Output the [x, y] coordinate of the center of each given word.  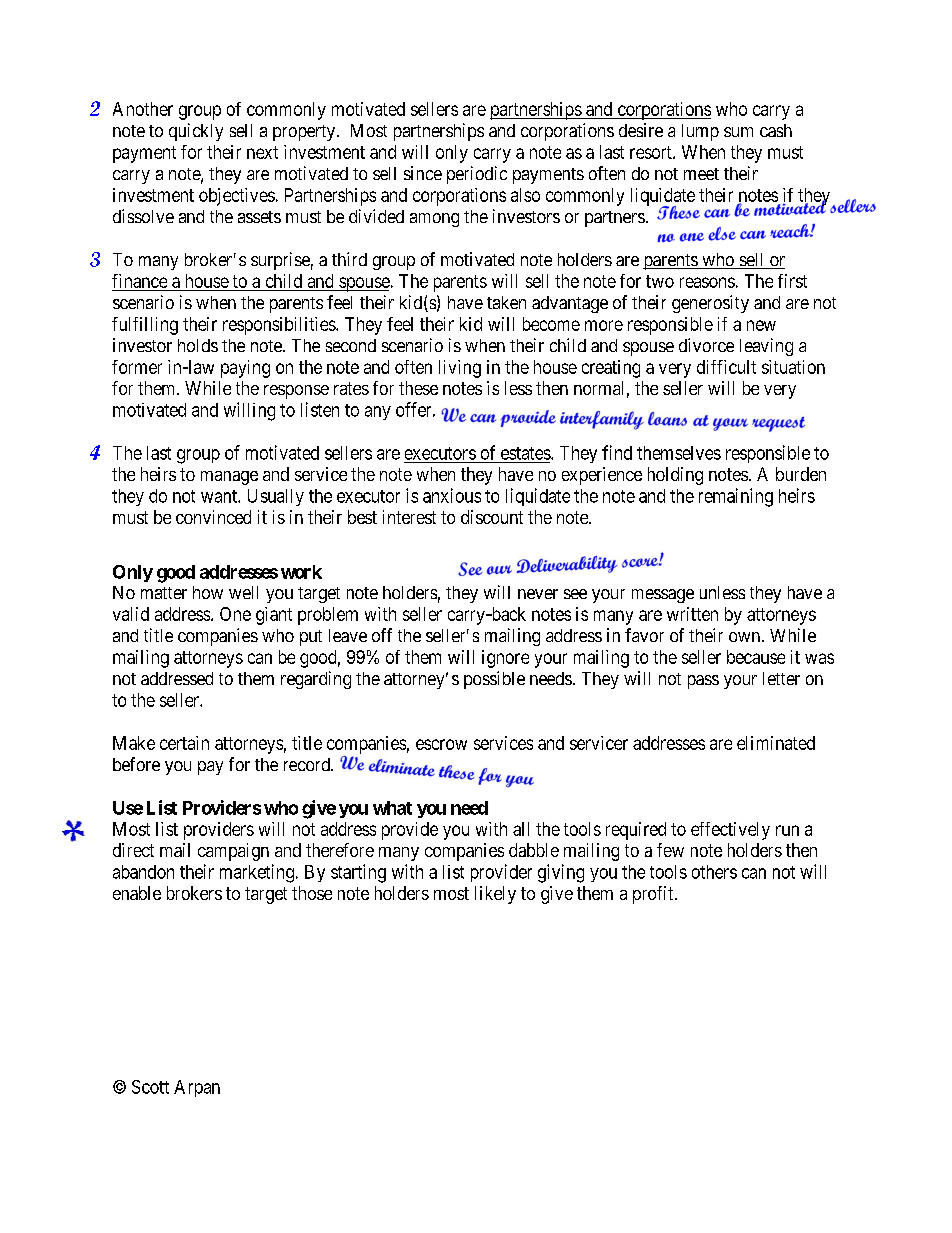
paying [245, 369]
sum [738, 132]
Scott [150, 1087]
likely [495, 895]
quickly [196, 132]
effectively [730, 831]
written [692, 614]
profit [654, 895]
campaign [233, 852]
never [538, 594]
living [460, 369]
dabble [534, 850]
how [208, 592]
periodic [477, 175]
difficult [726, 367]
